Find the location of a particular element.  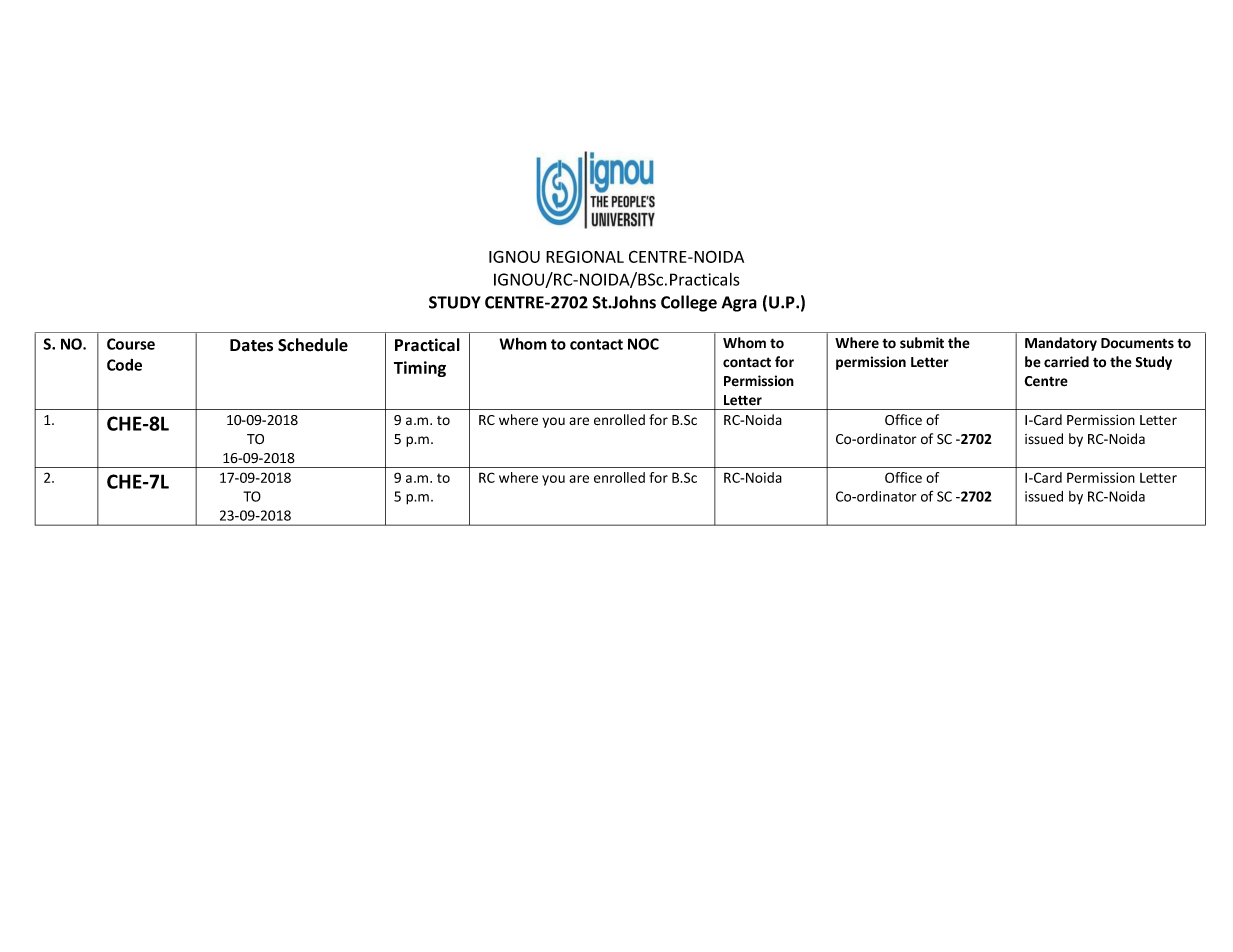

College is located at coordinates (689, 303).
